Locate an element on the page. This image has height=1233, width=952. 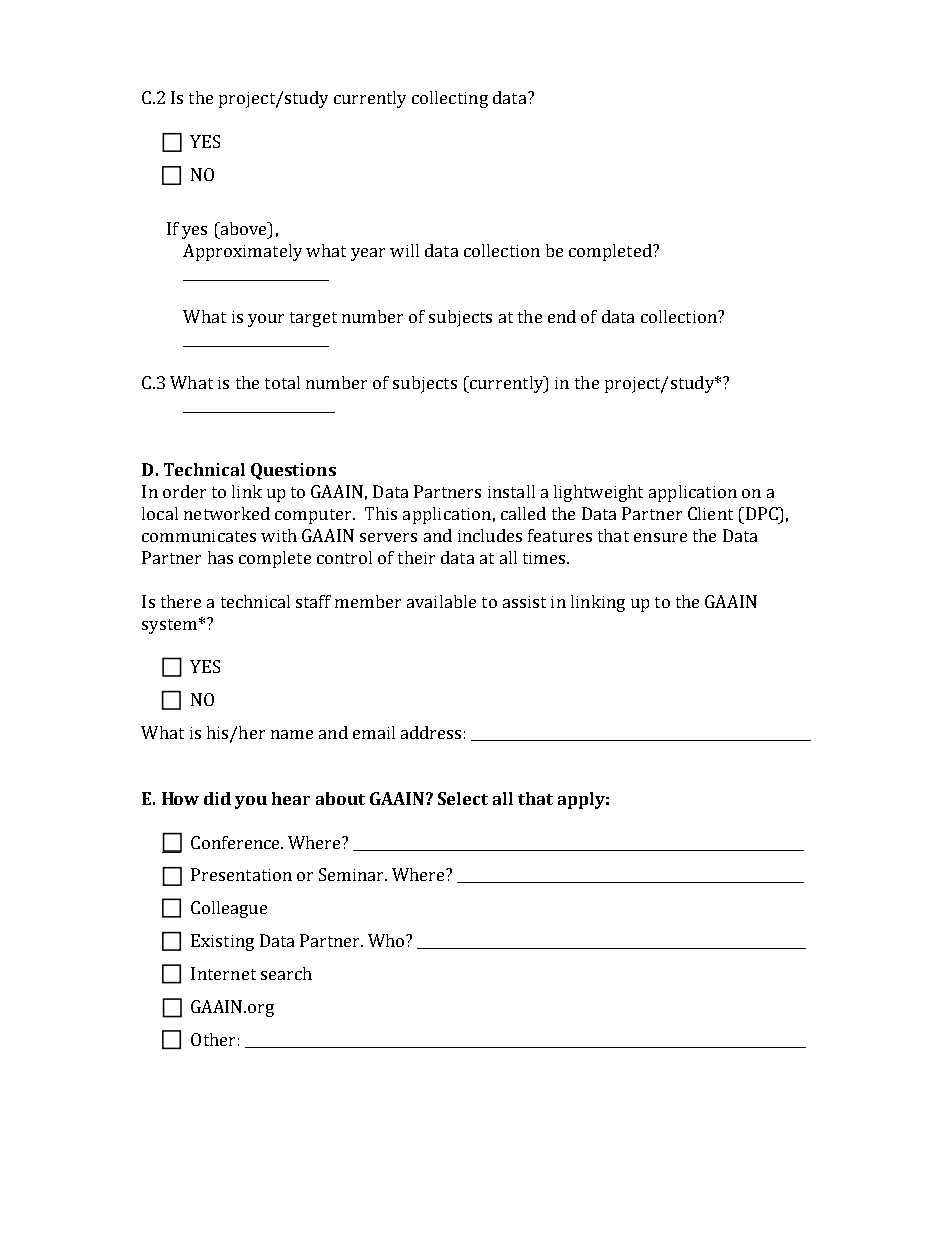
end is located at coordinates (562, 316).
